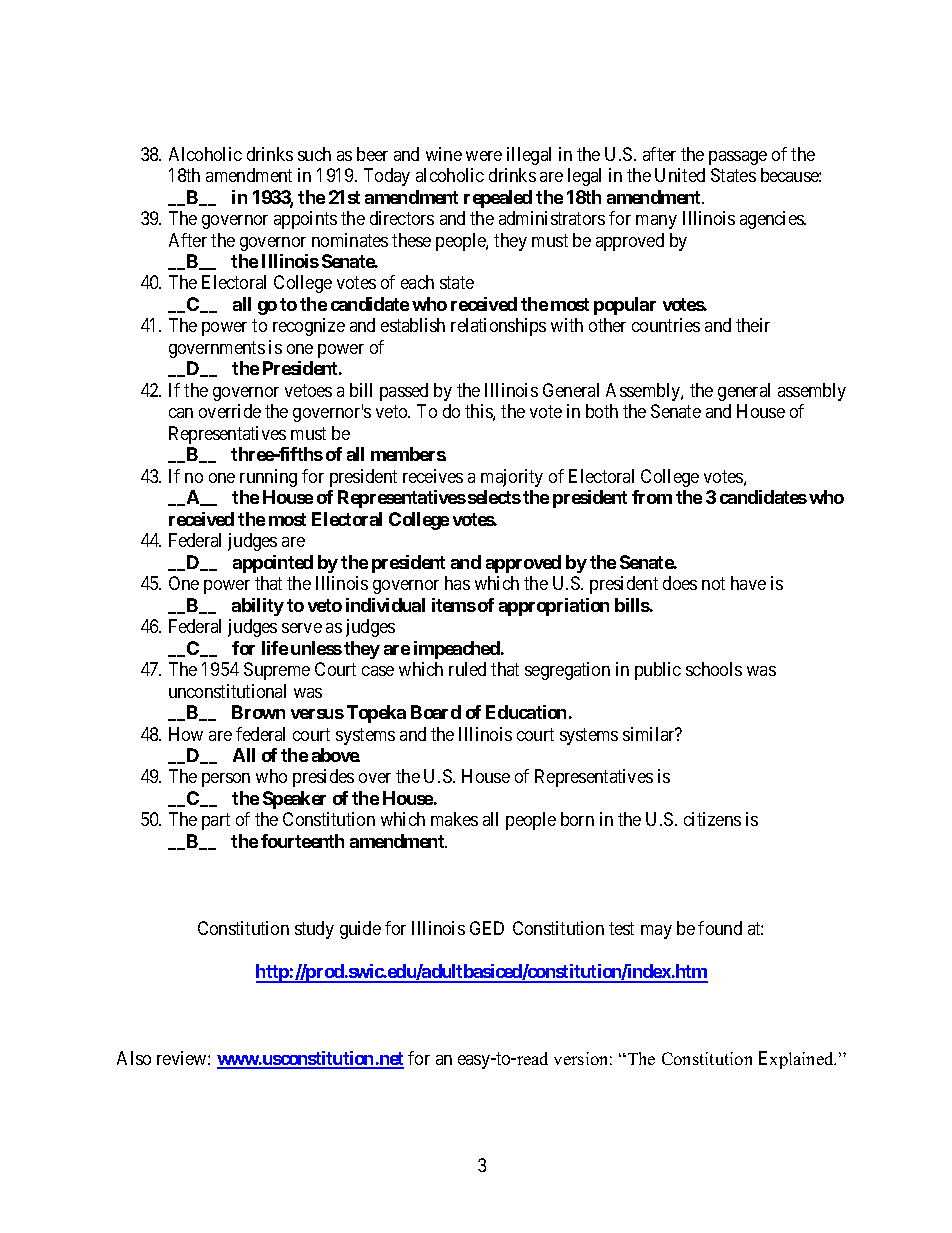  What do you see at coordinates (186, 734) in the document?
I see `How` at bounding box center [186, 734].
